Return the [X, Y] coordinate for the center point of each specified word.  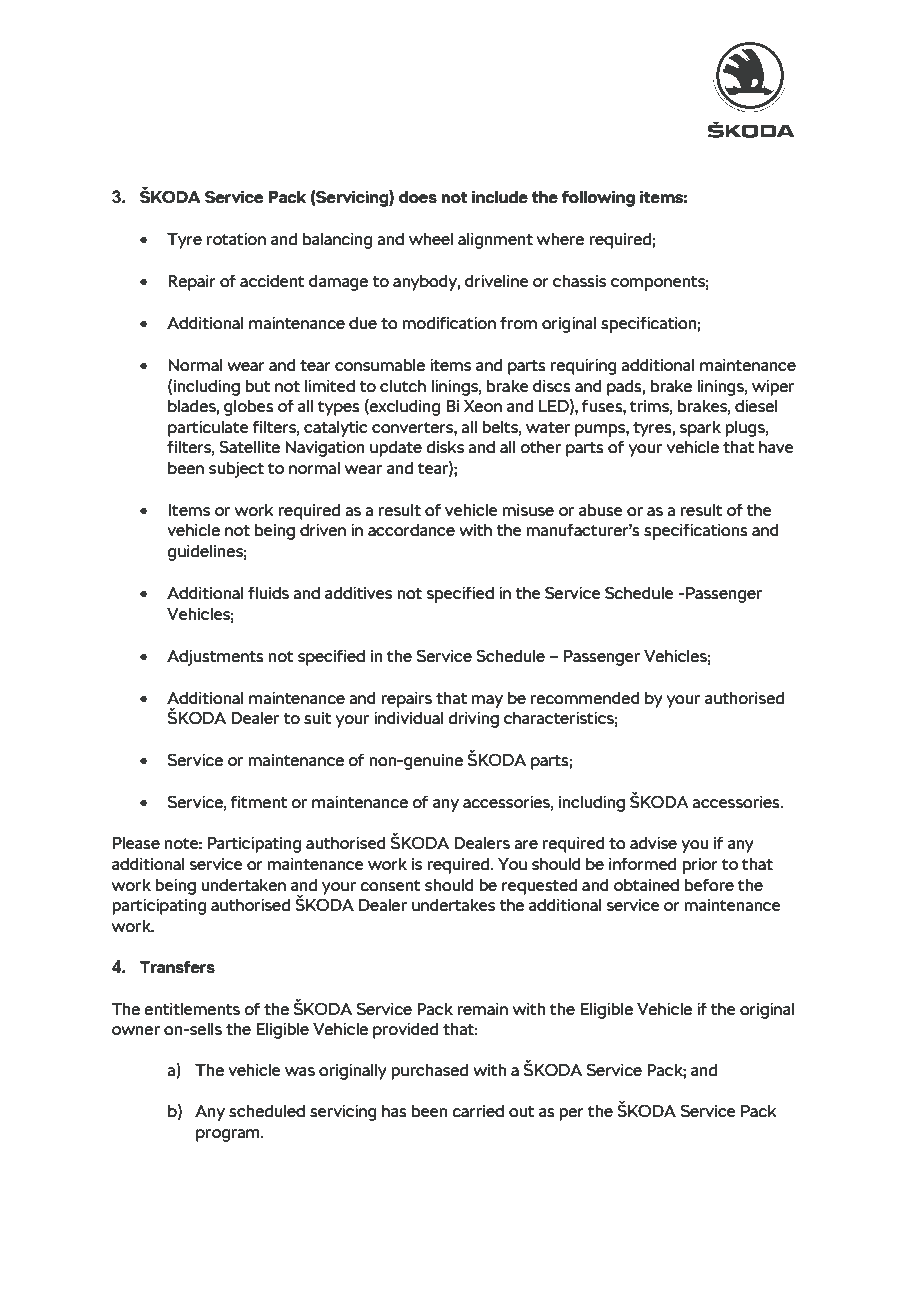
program [229, 1135]
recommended [585, 698]
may [487, 701]
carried [478, 1111]
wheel [431, 239]
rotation [236, 239]
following [598, 198]
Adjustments [215, 658]
